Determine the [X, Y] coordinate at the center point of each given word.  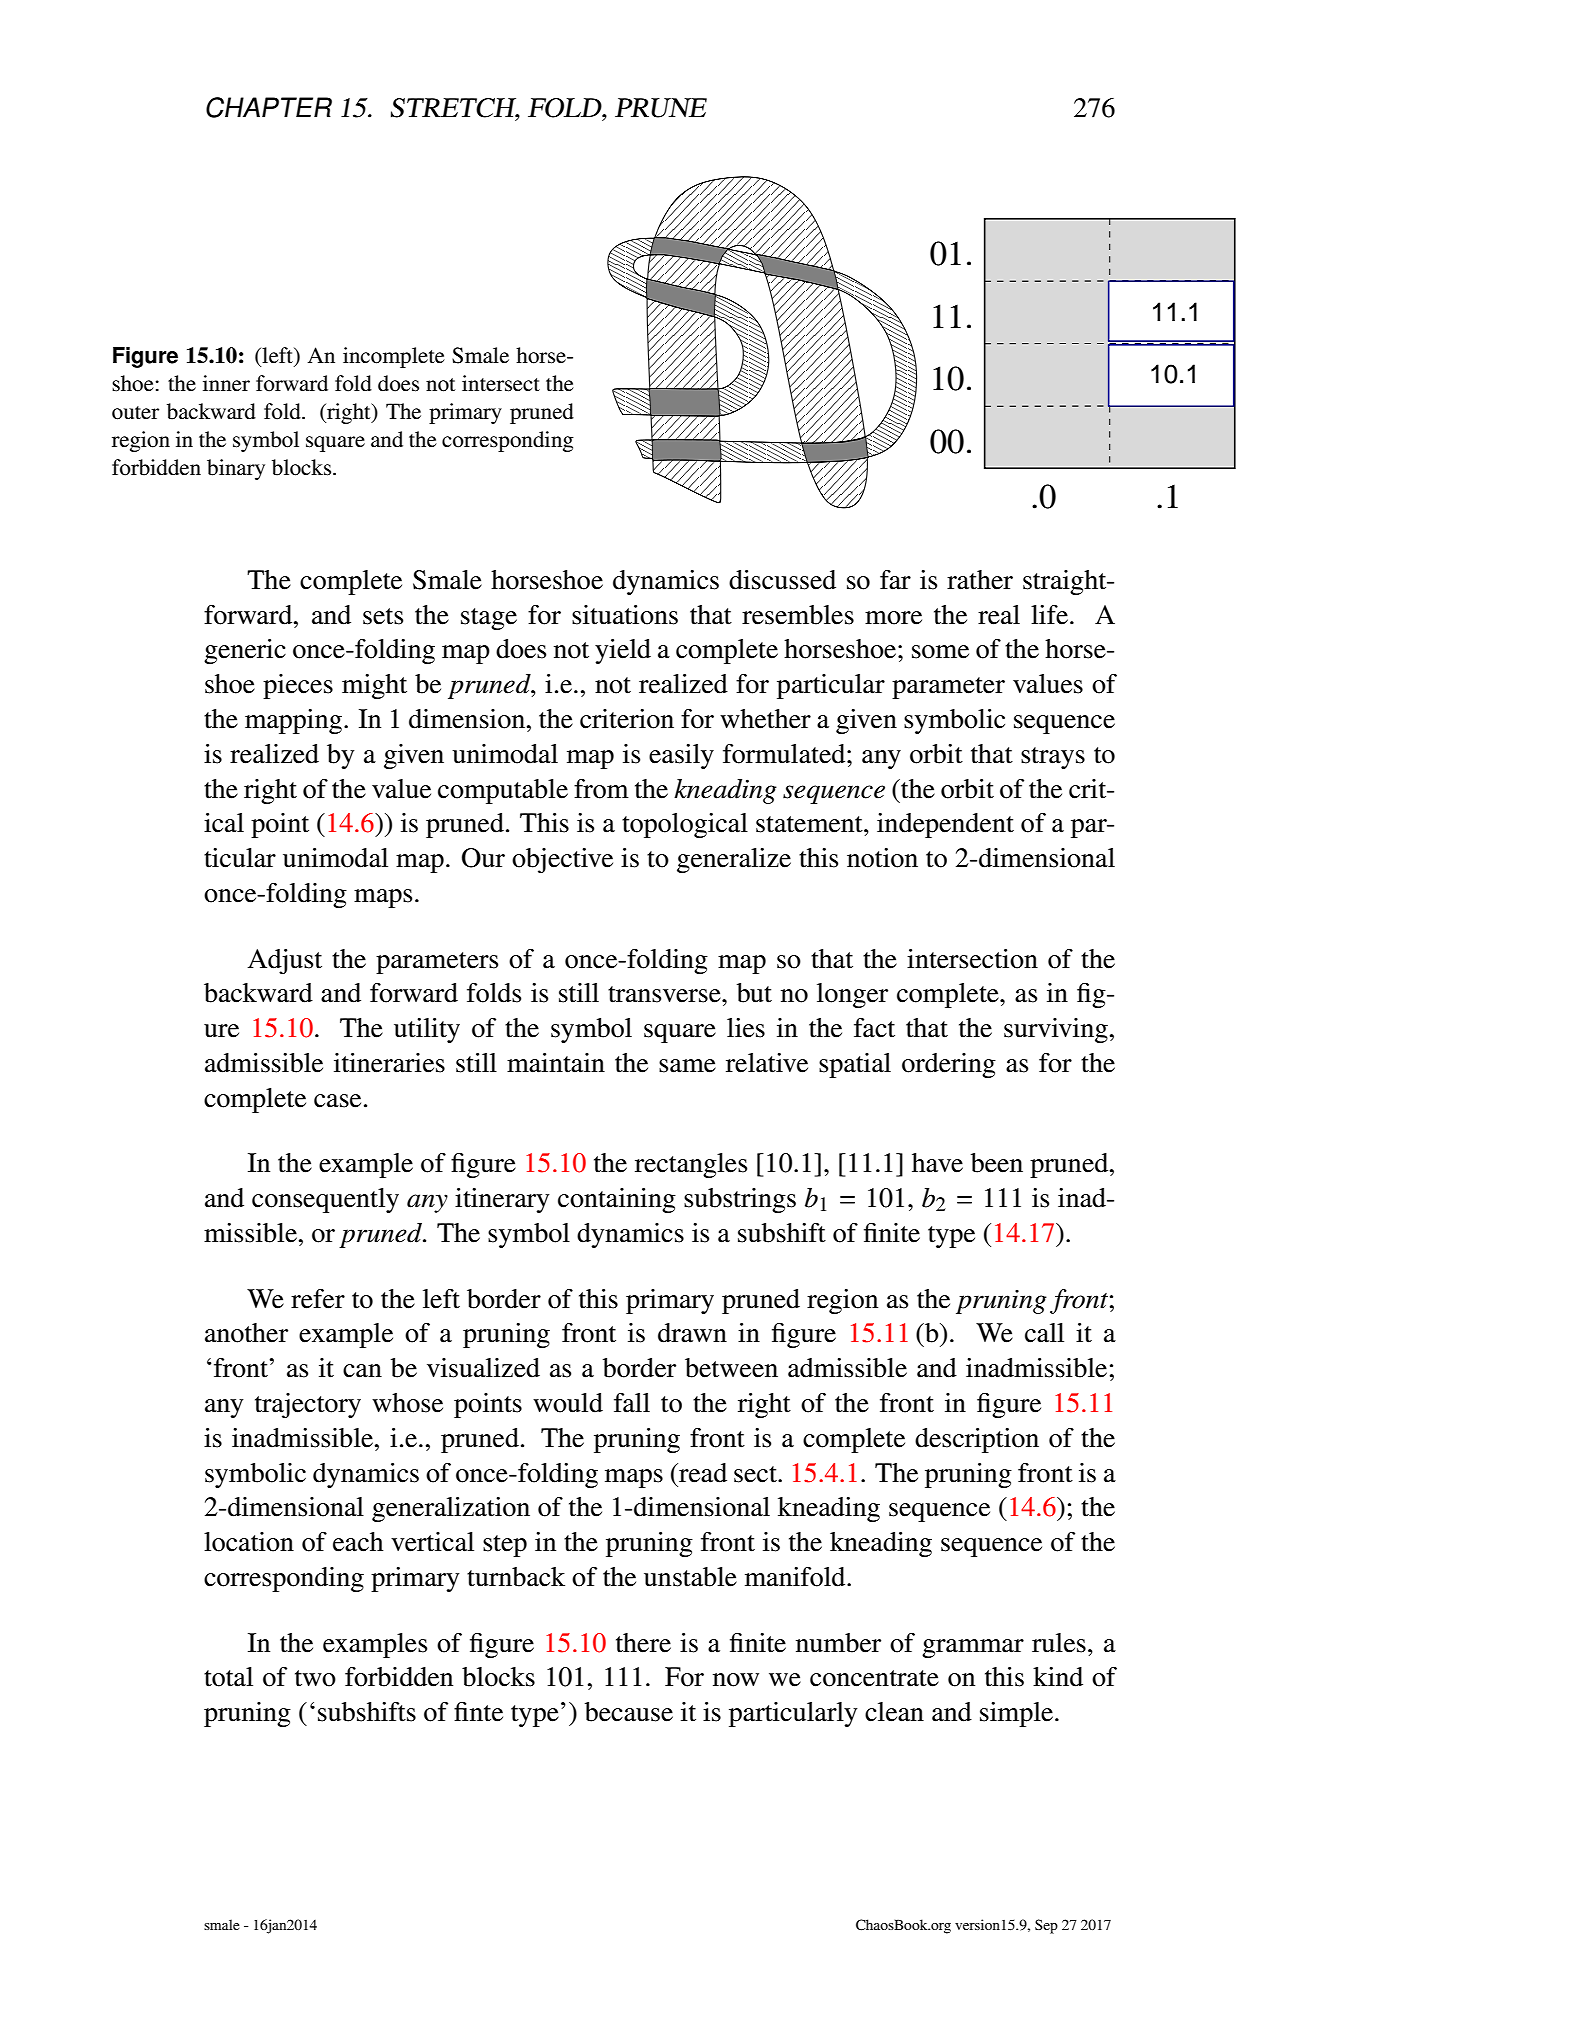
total [228, 1677]
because [629, 1712]
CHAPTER [269, 107]
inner [226, 383]
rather [980, 580]
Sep [1046, 1926]
